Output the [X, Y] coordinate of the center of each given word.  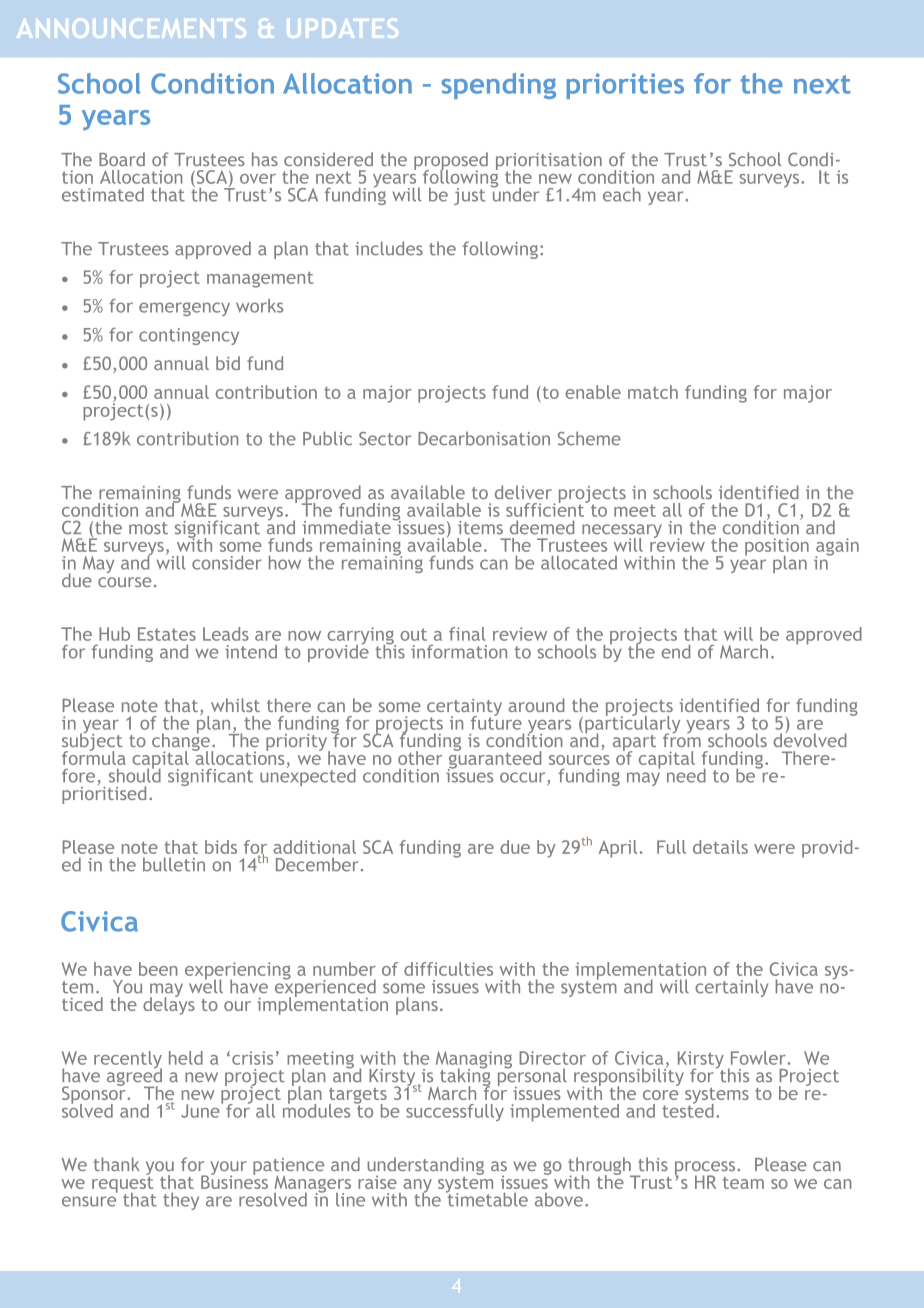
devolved [810, 739]
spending [498, 86]
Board [122, 159]
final [467, 634]
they [181, 1201]
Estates [167, 634]
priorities [625, 86]
